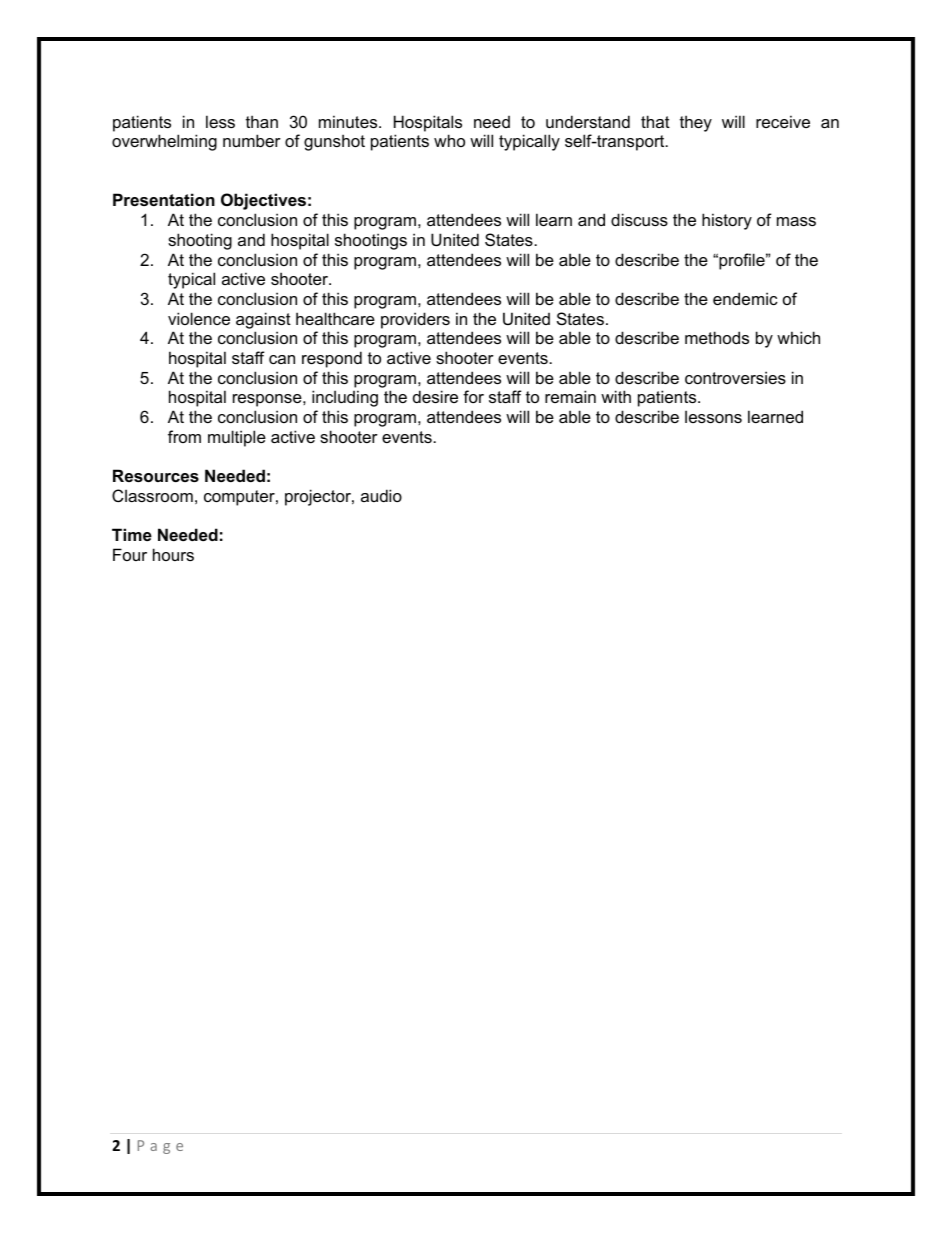 The image size is (952, 1233). I want to click on they, so click(696, 123).
